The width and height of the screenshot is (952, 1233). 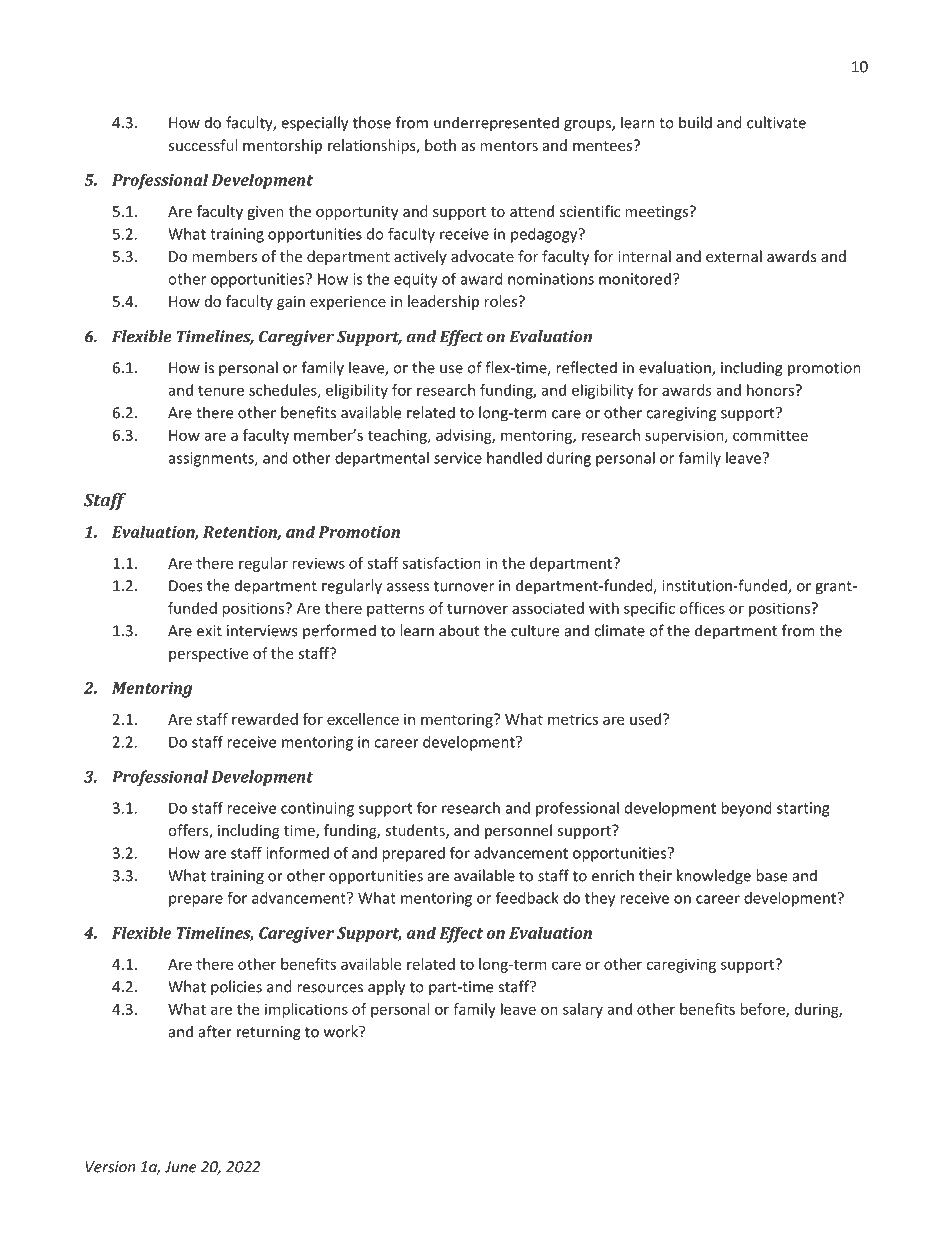 I want to click on successful, so click(x=202, y=145).
